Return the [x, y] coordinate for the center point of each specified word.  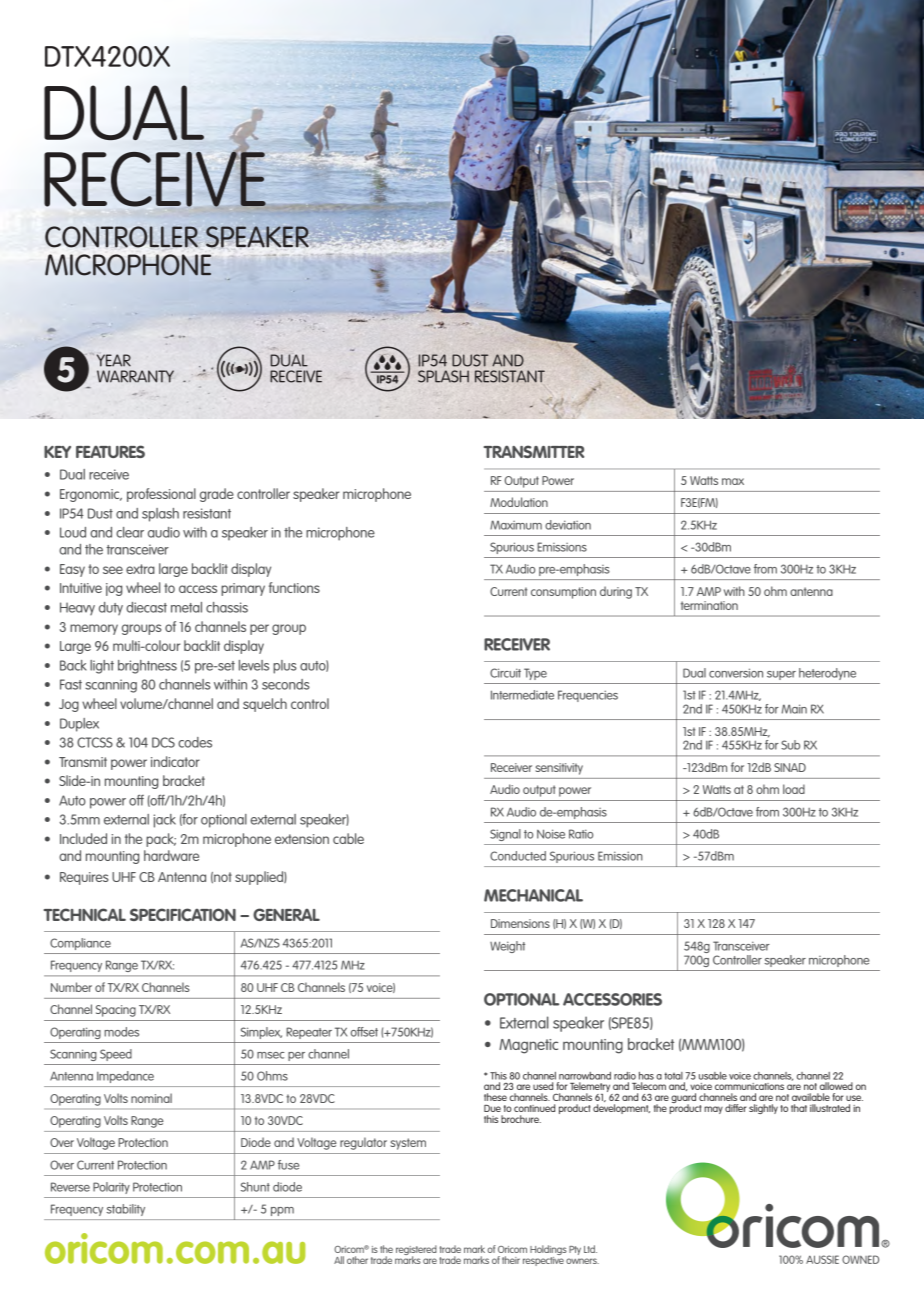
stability [126, 1210]
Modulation [519, 502]
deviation [568, 525]
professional [161, 495]
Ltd [590, 1249]
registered [416, 1251]
